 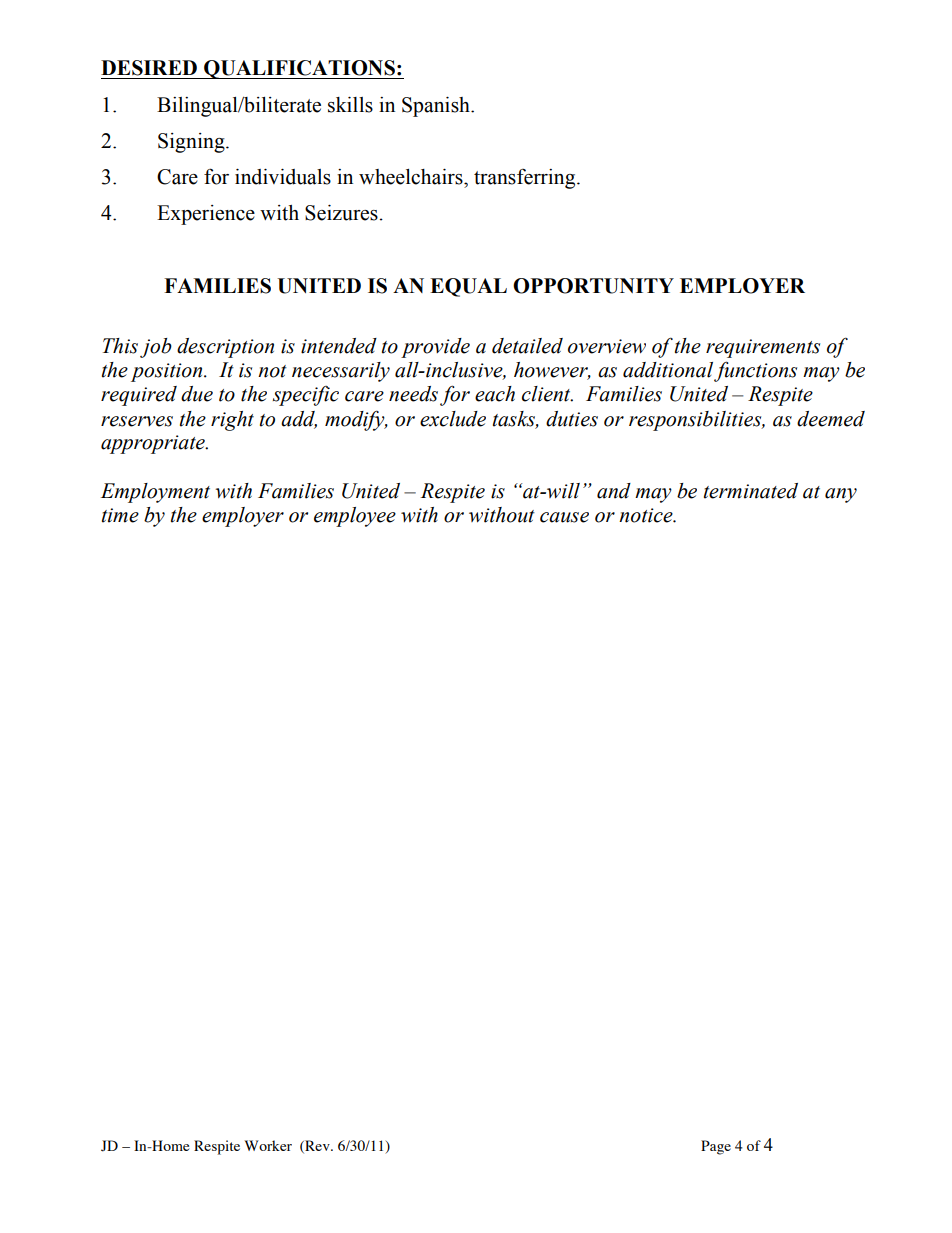 I want to click on Spanish, so click(x=437, y=107).
